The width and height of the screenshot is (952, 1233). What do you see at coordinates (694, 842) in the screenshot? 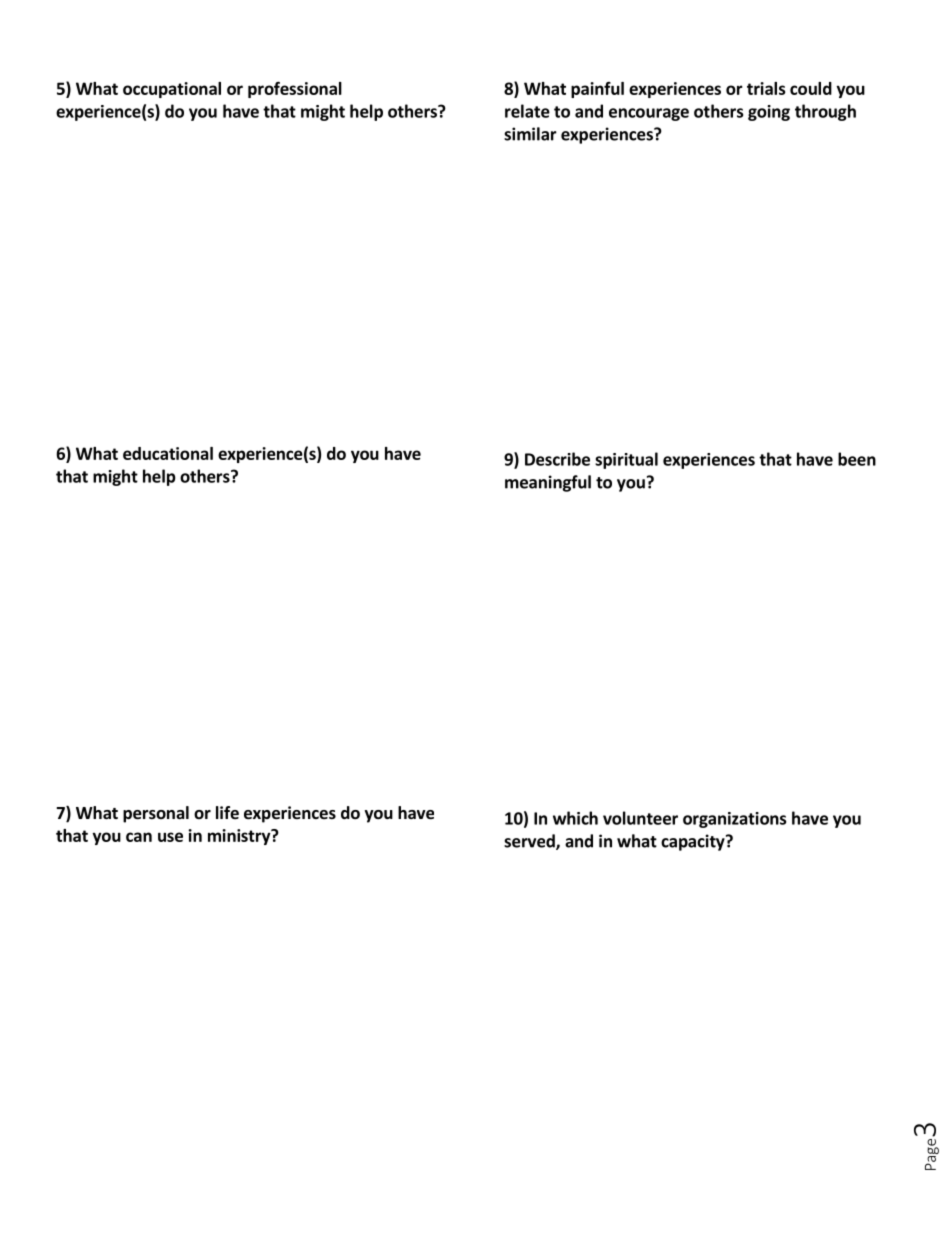
I see `capacity` at bounding box center [694, 842].
